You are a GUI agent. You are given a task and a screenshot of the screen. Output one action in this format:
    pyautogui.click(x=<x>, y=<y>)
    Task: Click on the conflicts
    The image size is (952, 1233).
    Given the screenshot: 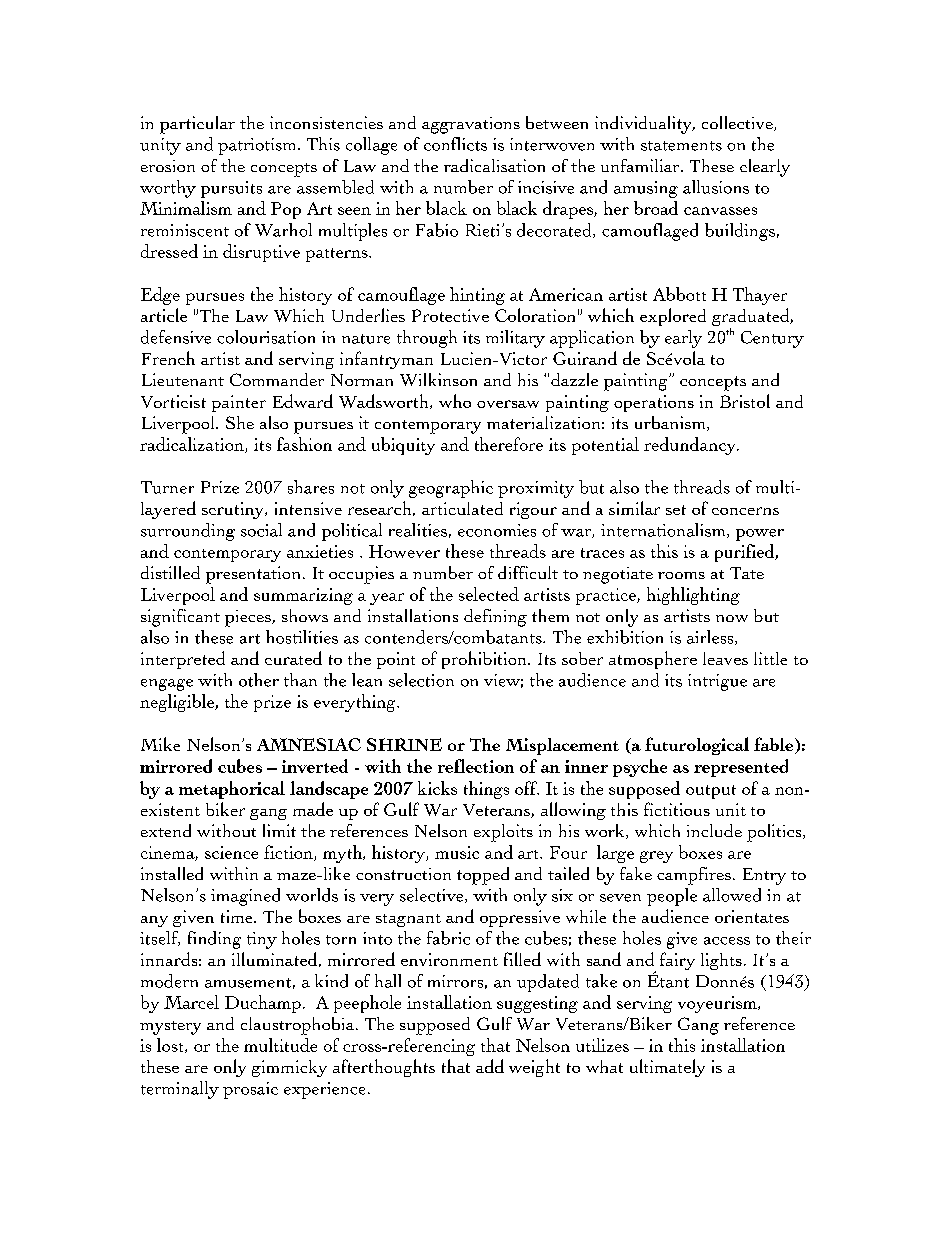 What is the action you would take?
    pyautogui.click(x=455, y=144)
